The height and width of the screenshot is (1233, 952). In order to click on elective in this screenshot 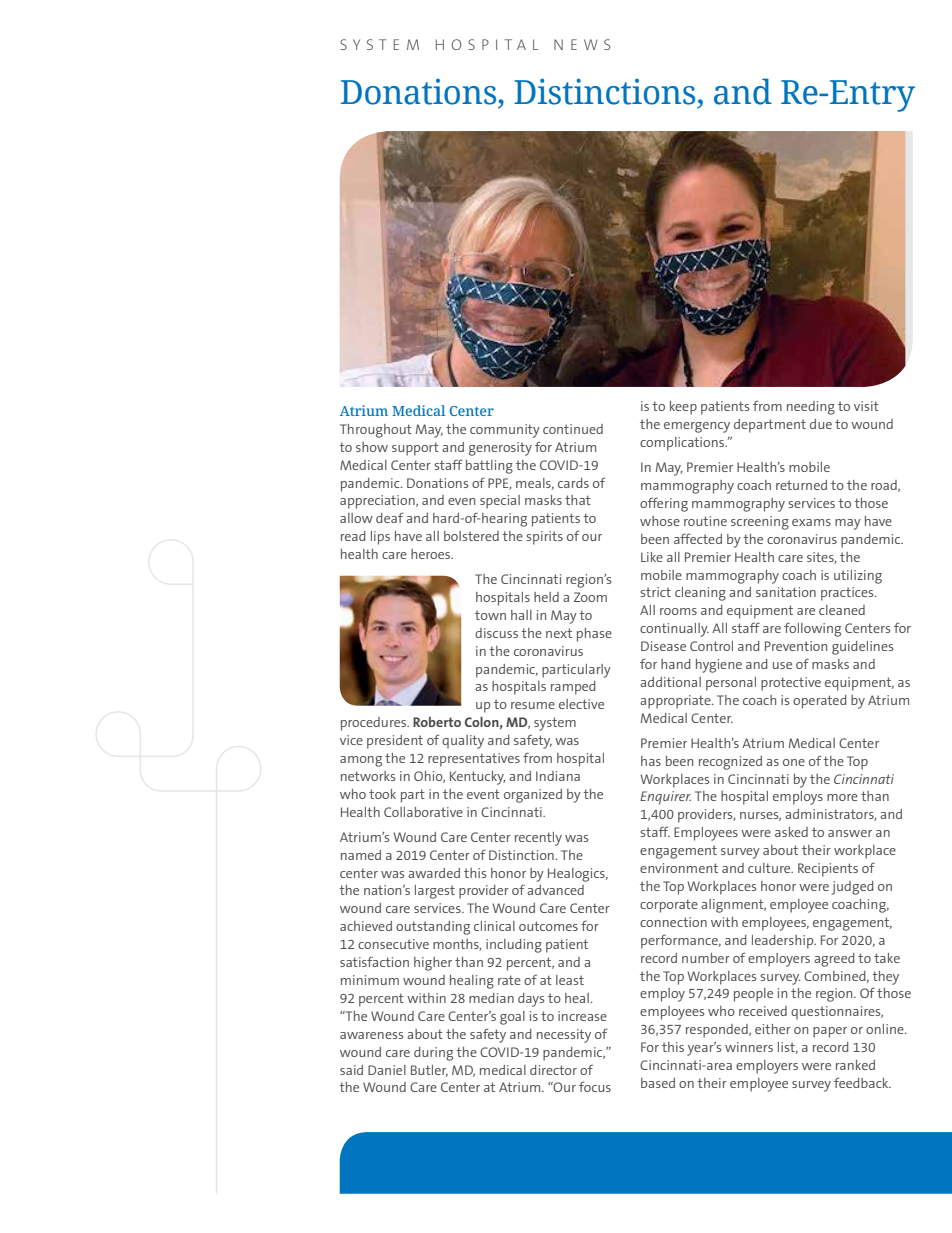, I will do `click(581, 704)`.
